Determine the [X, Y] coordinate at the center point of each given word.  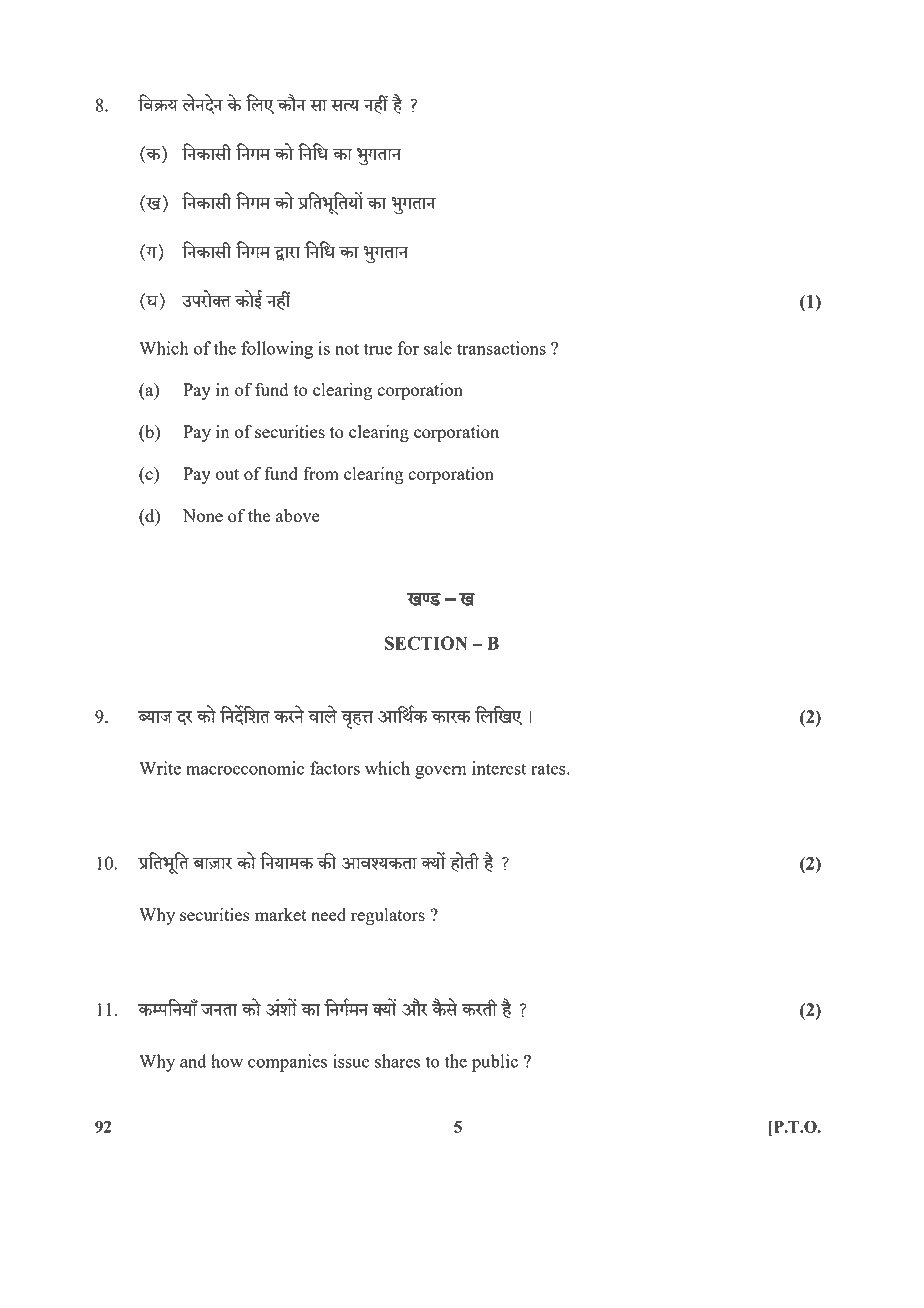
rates [549, 769]
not [347, 349]
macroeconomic [245, 768]
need [328, 914]
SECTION [426, 643]
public [495, 1063]
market [280, 914]
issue [351, 1061]
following [277, 350]
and [193, 1061]
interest [499, 768]
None [203, 515]
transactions [501, 348]
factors [335, 768]
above [298, 515]
